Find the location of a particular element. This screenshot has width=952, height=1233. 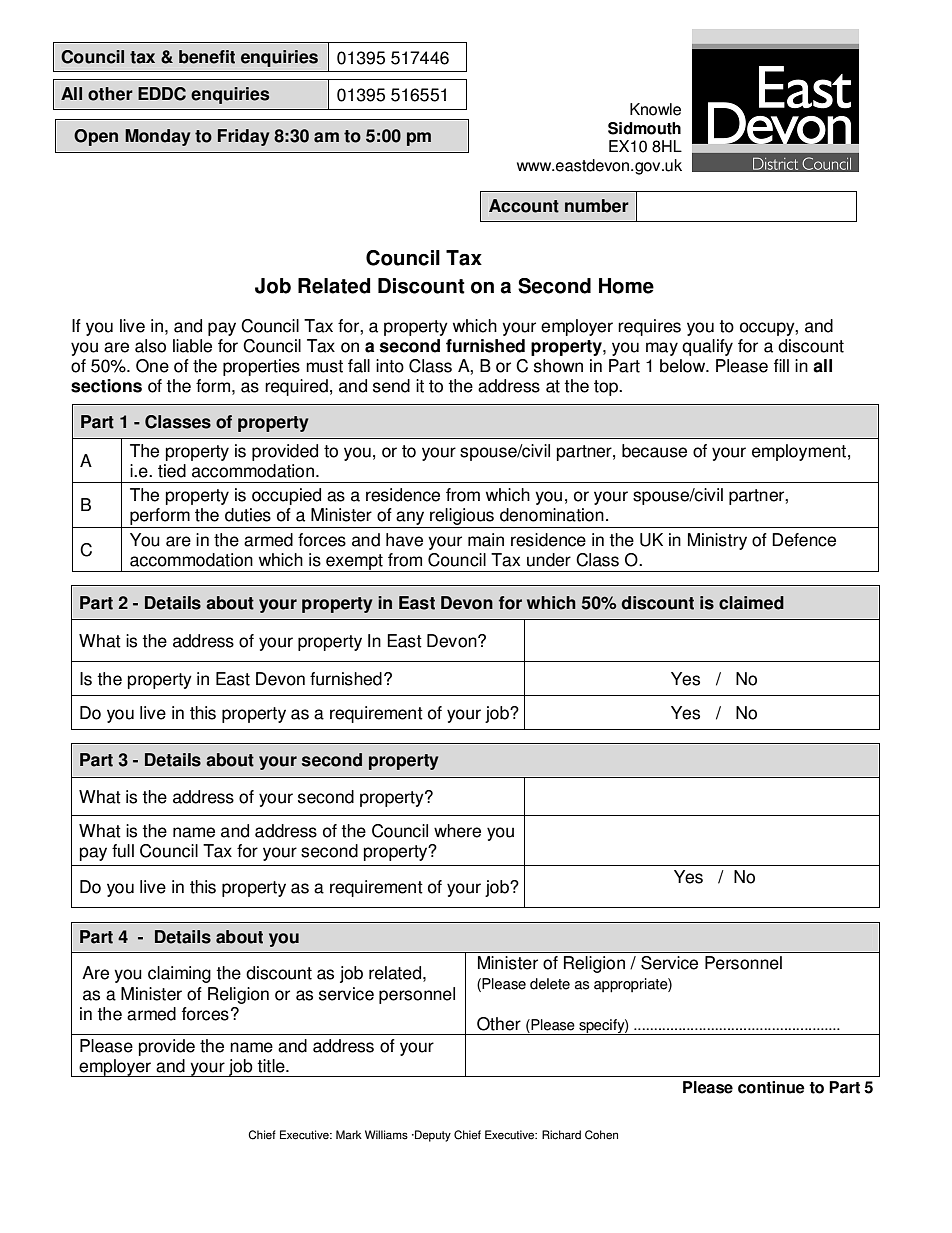

main is located at coordinates (486, 540).
